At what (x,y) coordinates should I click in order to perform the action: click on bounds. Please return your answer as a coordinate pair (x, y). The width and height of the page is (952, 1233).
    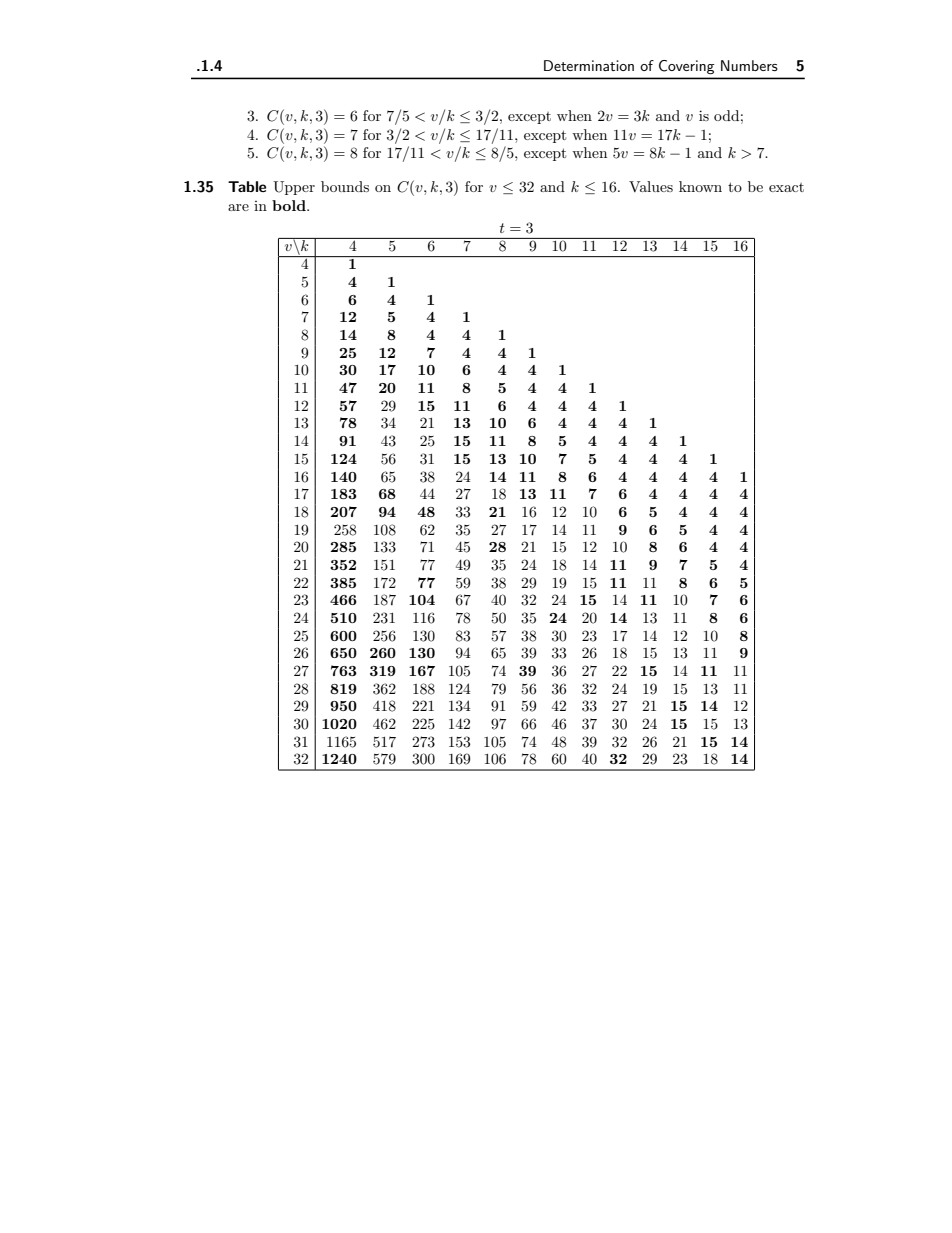
    Looking at the image, I should click on (345, 186).
